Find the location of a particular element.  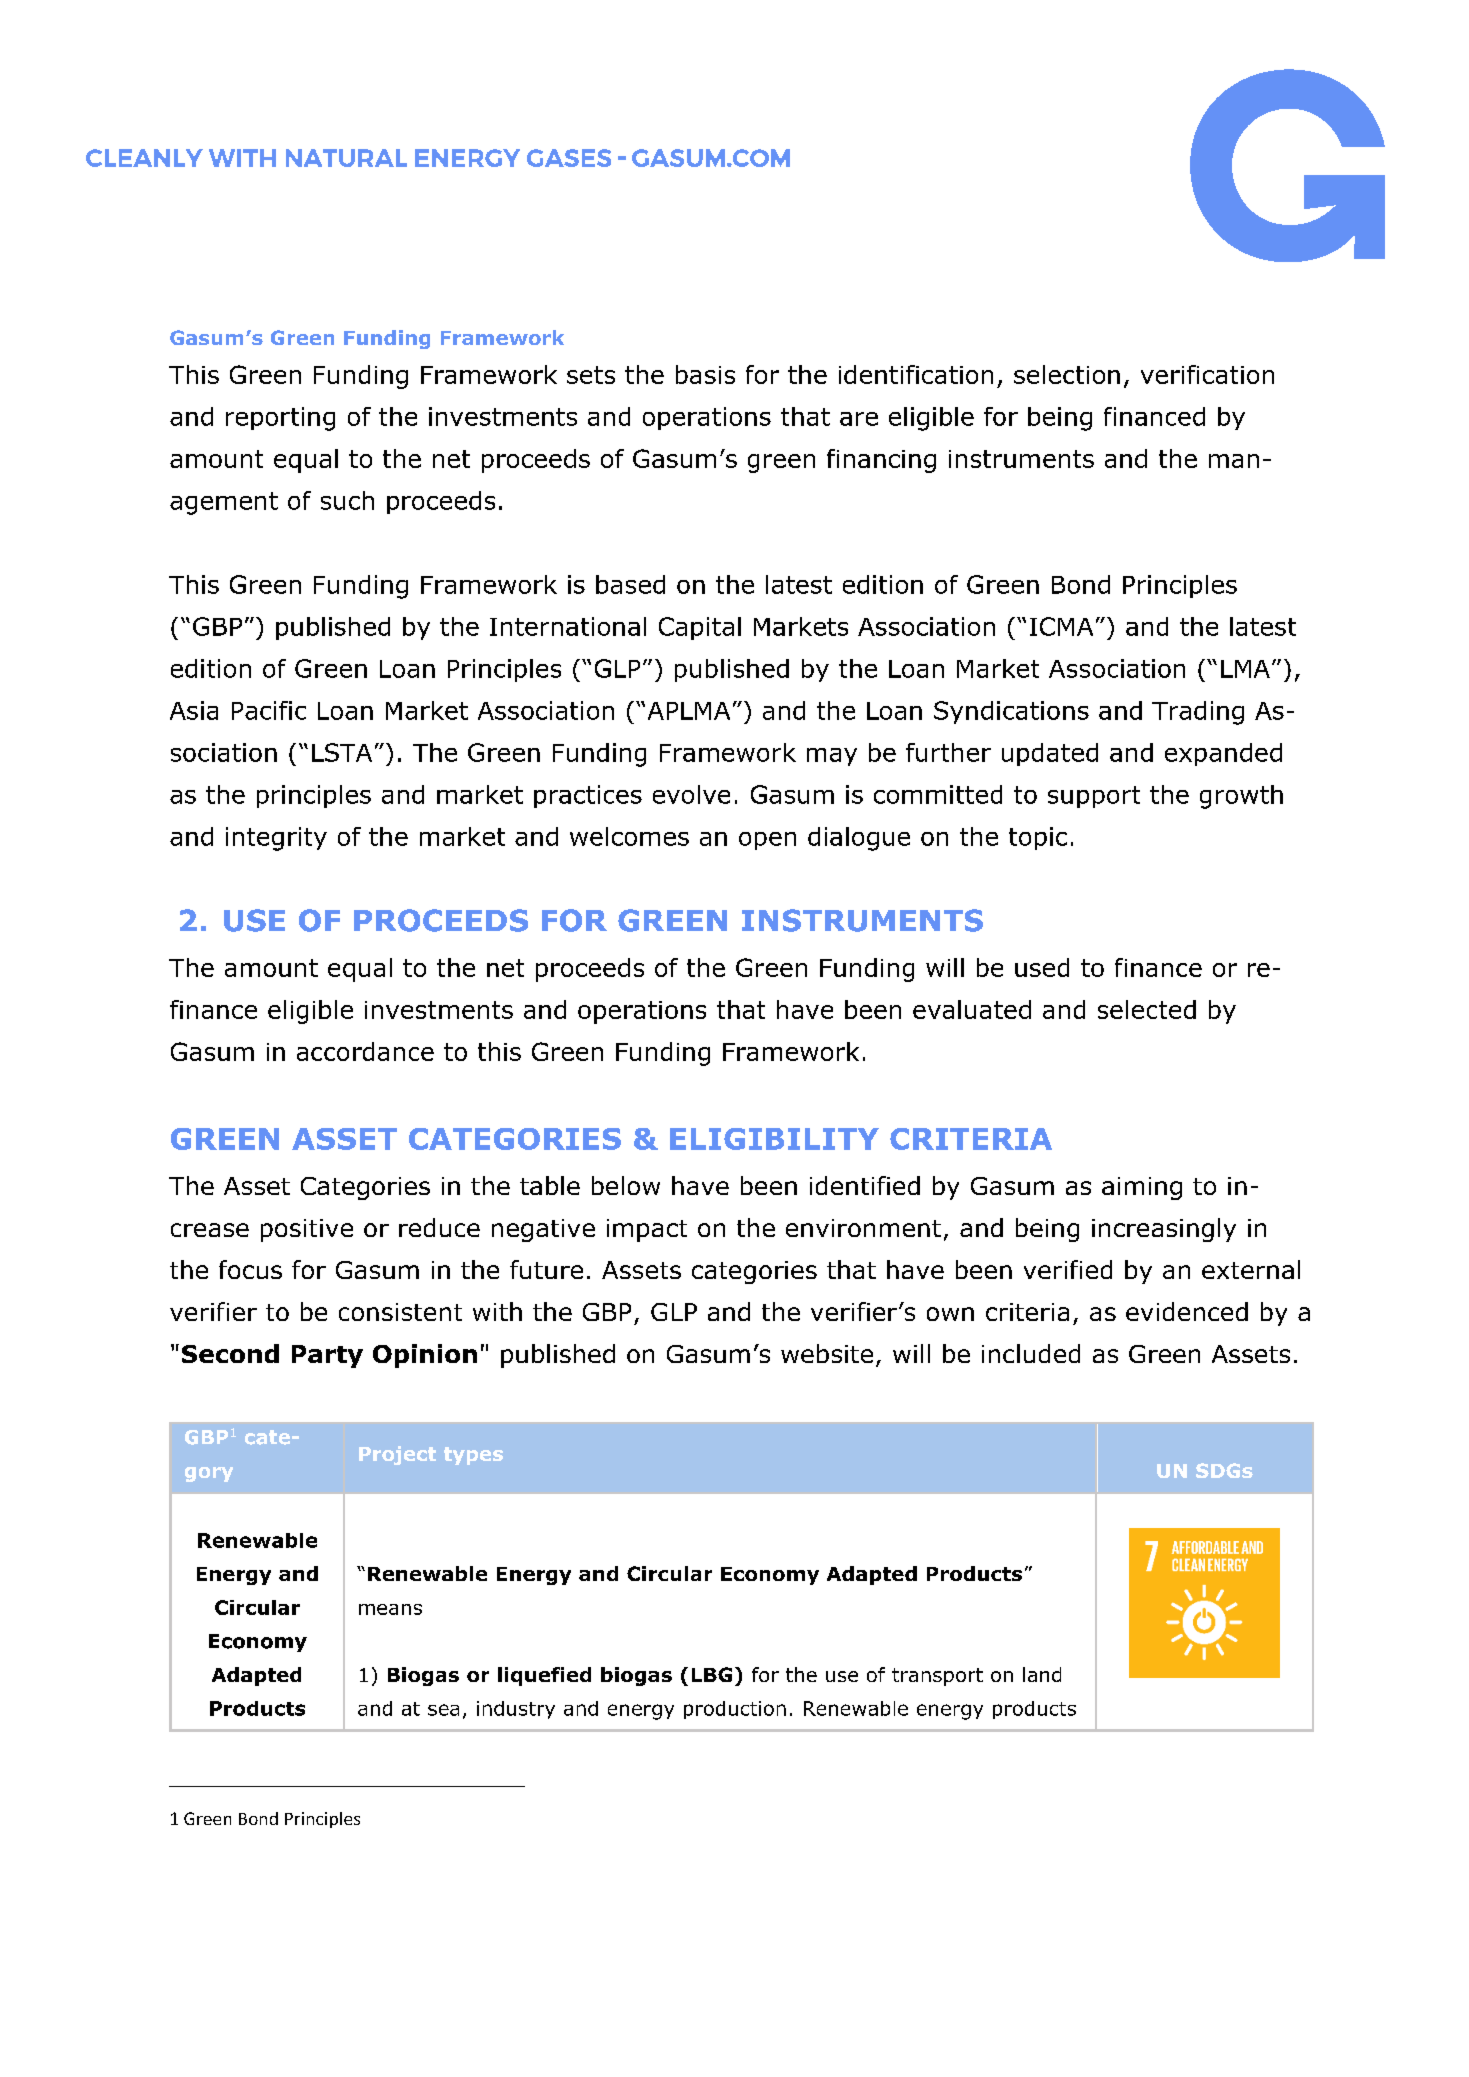

website is located at coordinates (827, 1353).
